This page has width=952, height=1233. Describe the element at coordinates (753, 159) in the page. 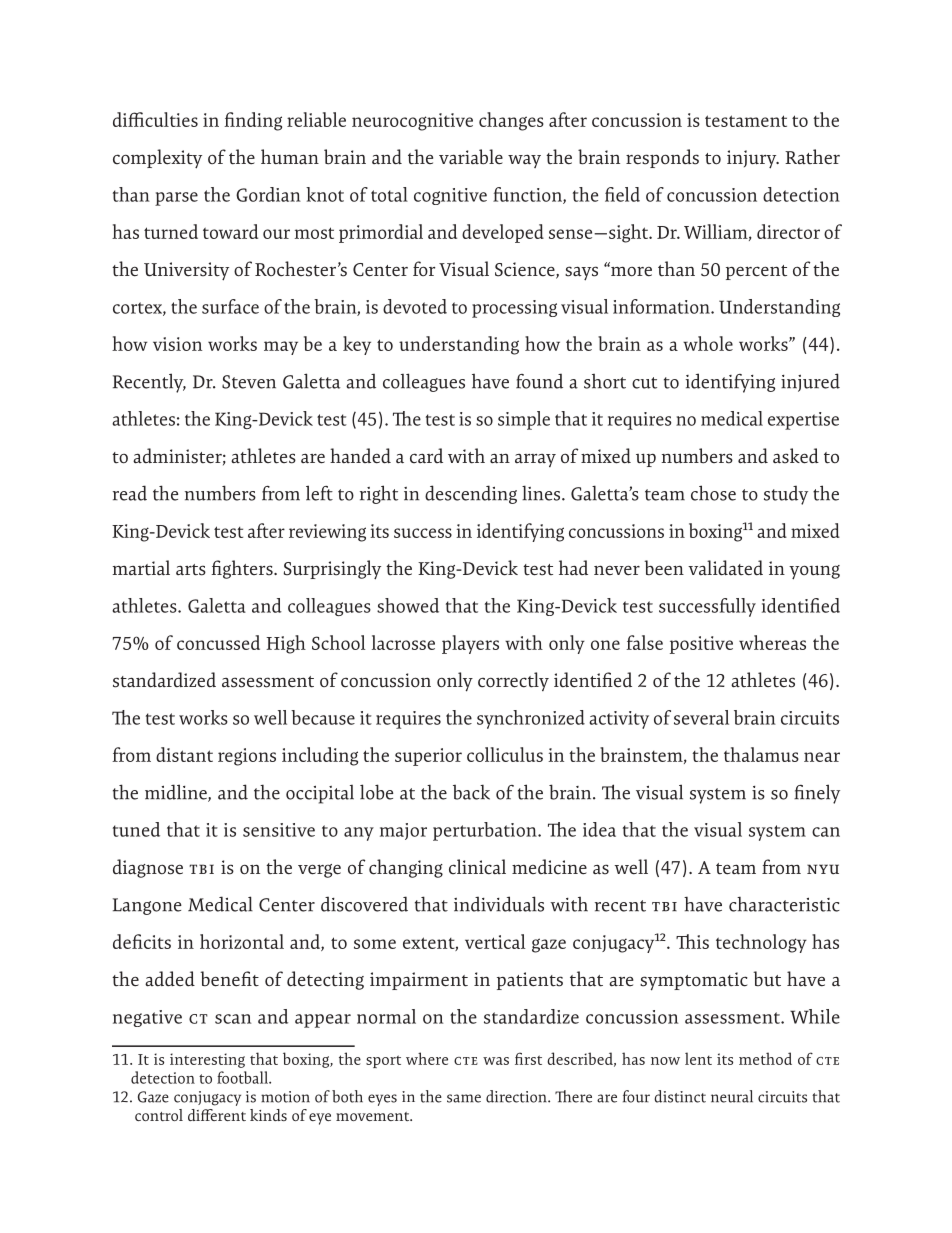

I see `injury` at that location.
